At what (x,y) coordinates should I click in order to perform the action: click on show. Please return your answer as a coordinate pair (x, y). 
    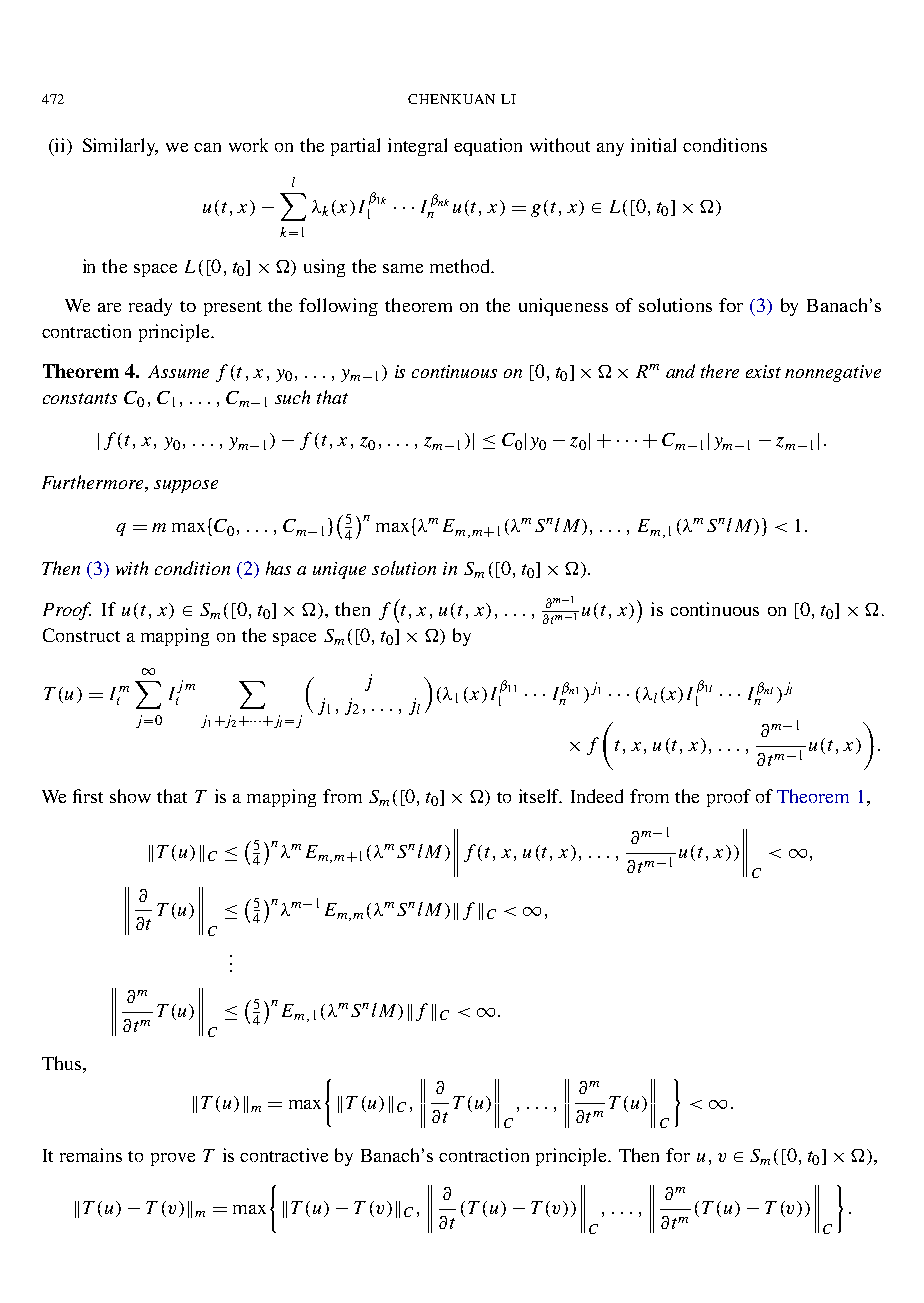
    Looking at the image, I should click on (130, 796).
